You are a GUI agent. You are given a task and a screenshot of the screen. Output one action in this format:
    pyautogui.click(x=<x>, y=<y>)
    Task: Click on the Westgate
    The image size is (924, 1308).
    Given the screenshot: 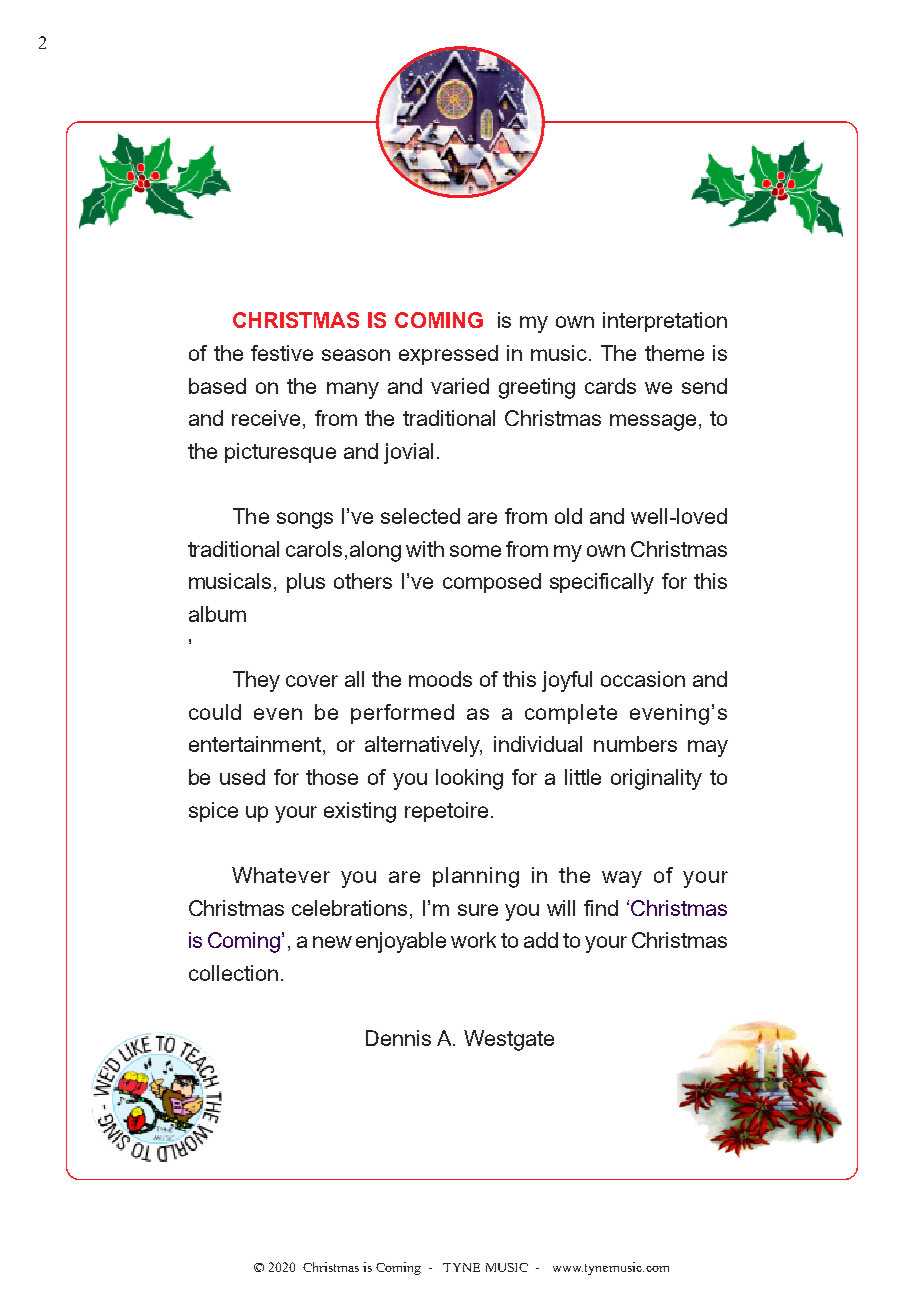 What is the action you would take?
    pyautogui.click(x=509, y=1040)
